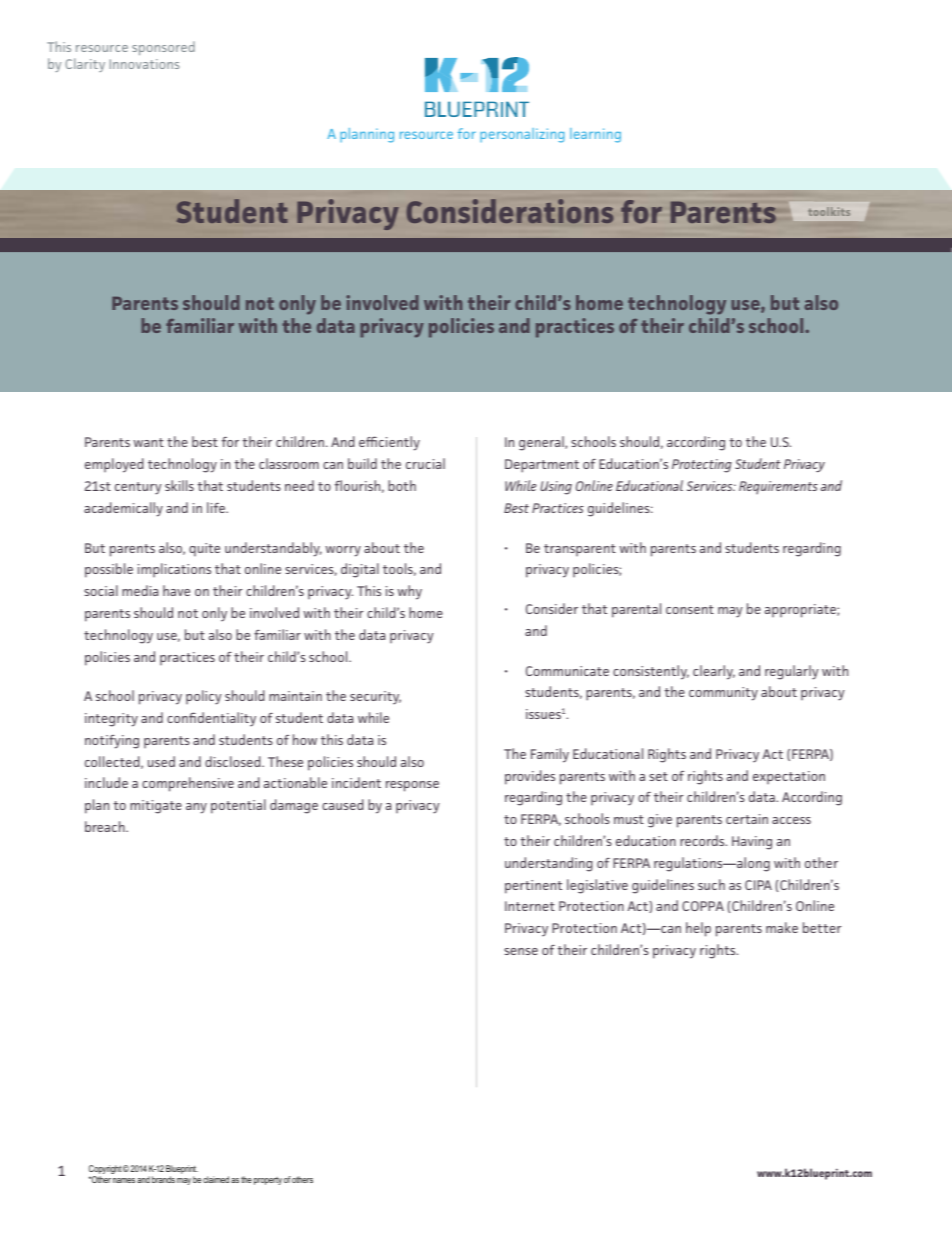  I want to click on efficiently, so click(389, 443).
